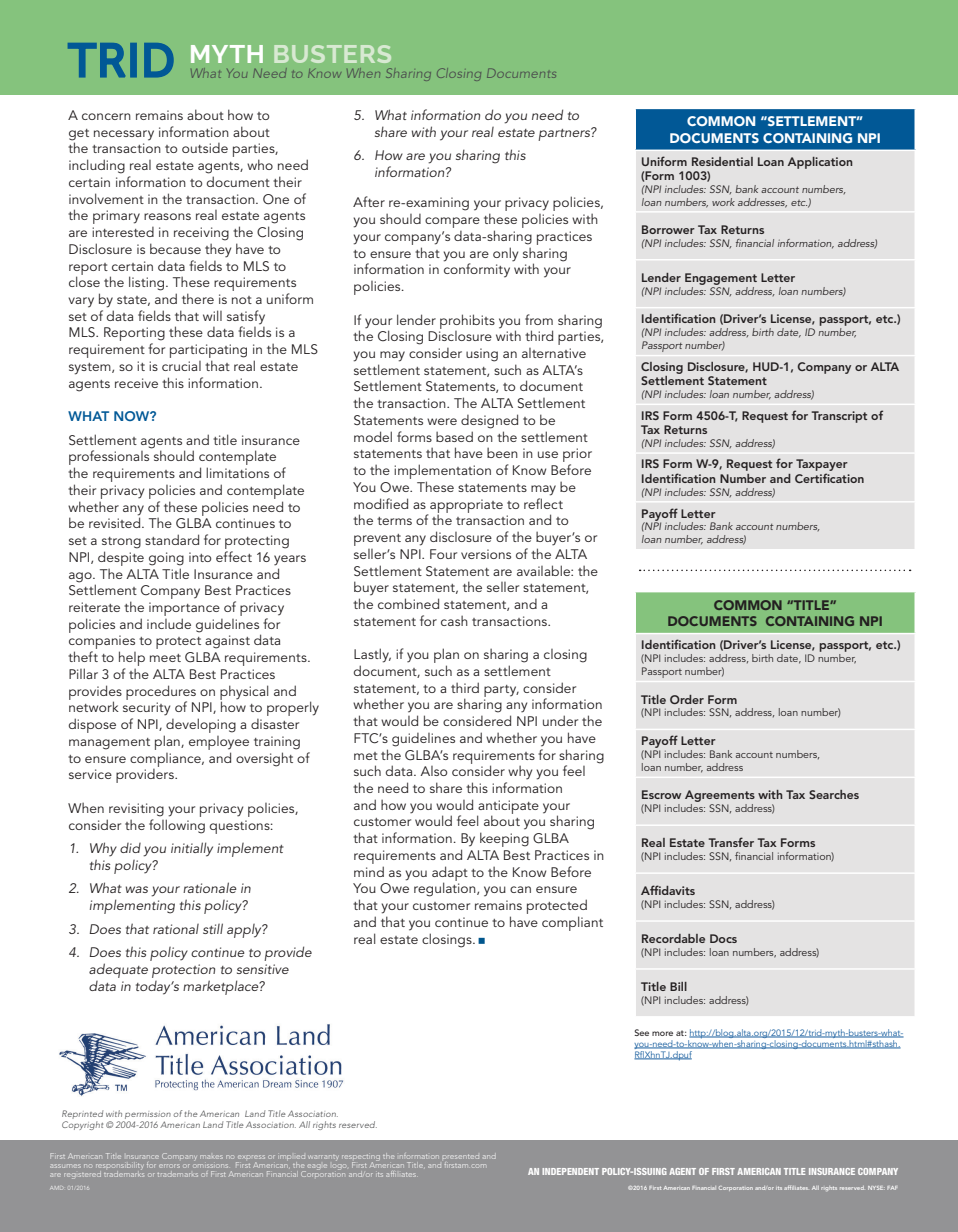 This document has width=958, height=1232. I want to click on regulation, so click(446, 889).
